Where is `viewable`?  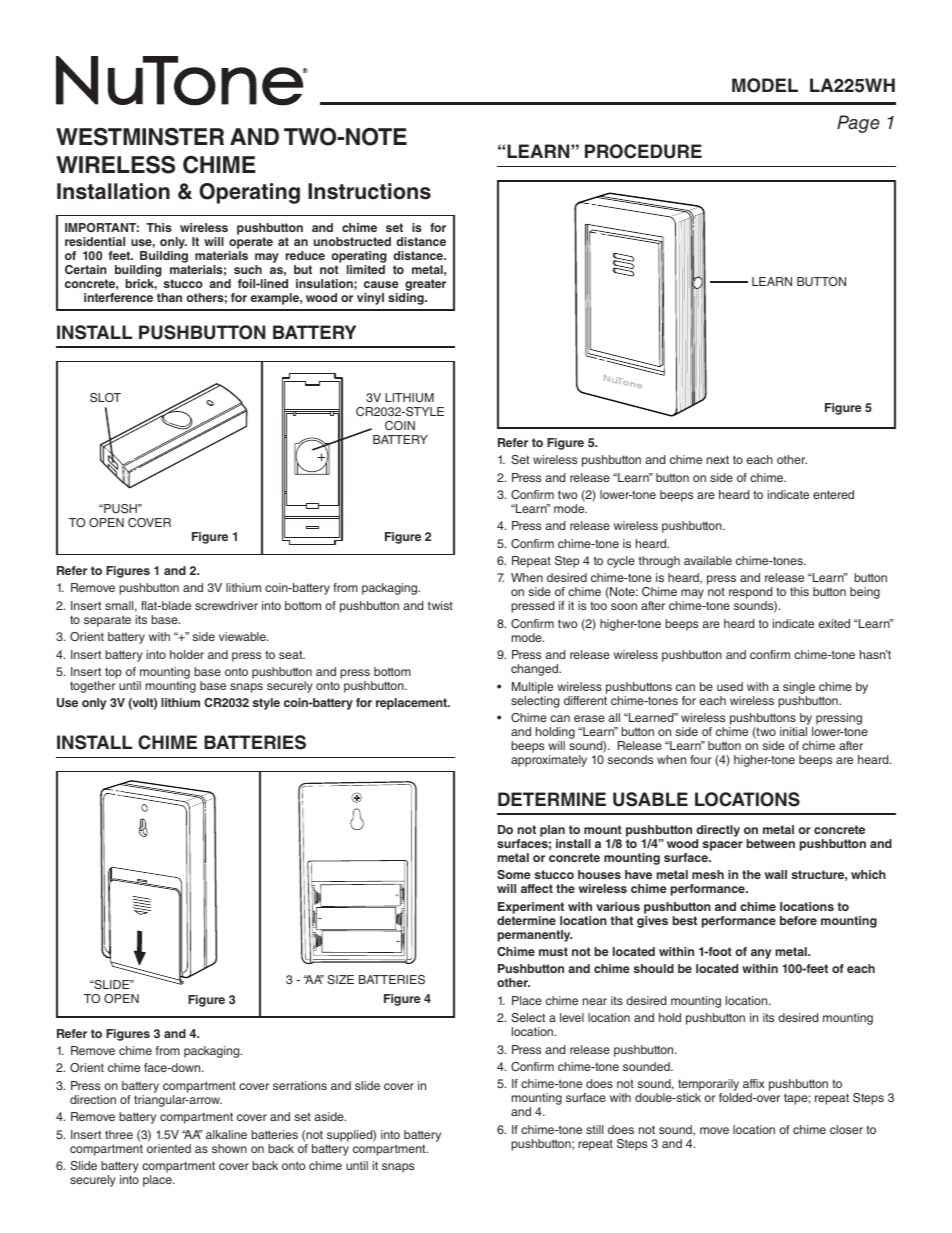
viewable is located at coordinates (243, 636).
